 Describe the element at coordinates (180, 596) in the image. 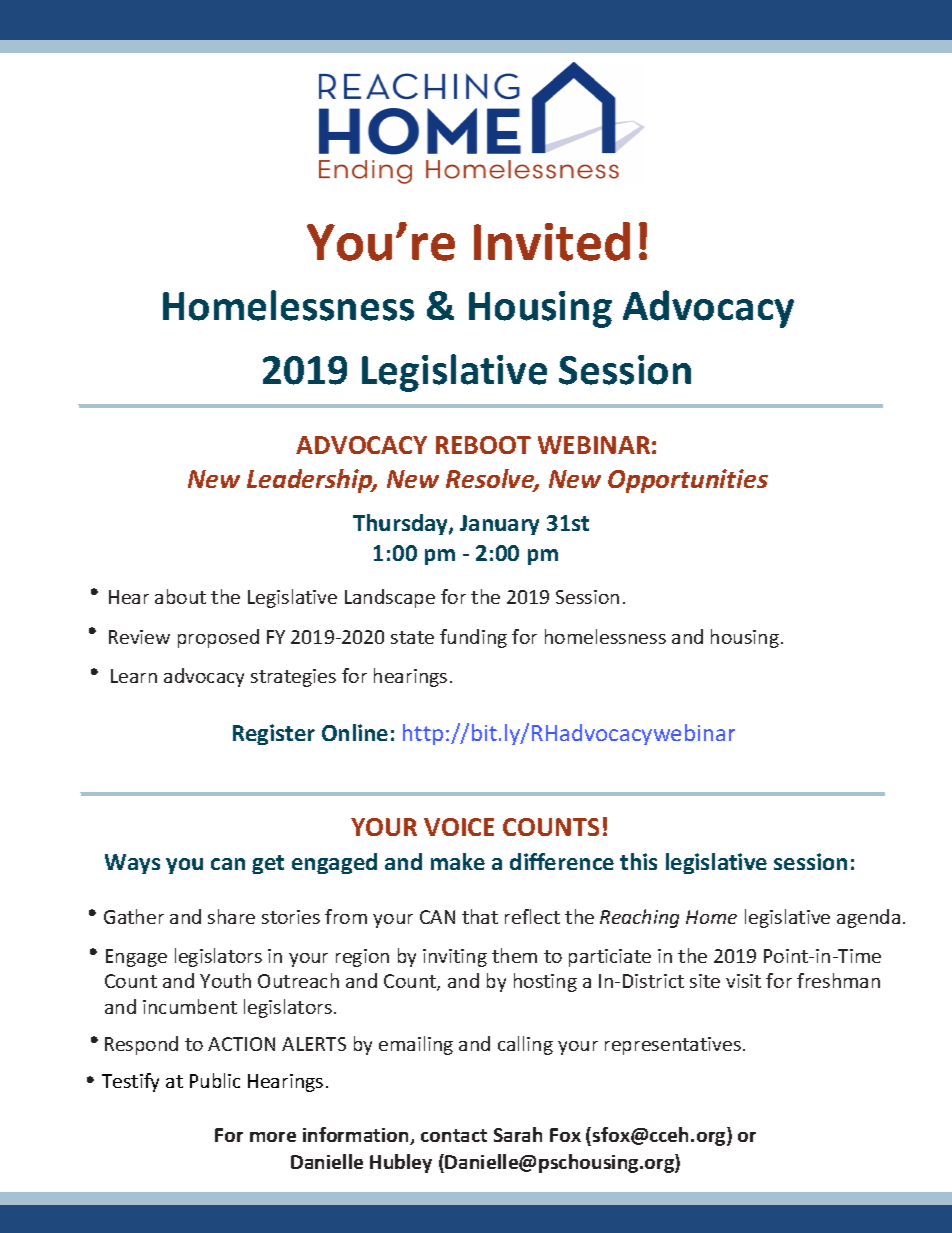

I see `about` at that location.
